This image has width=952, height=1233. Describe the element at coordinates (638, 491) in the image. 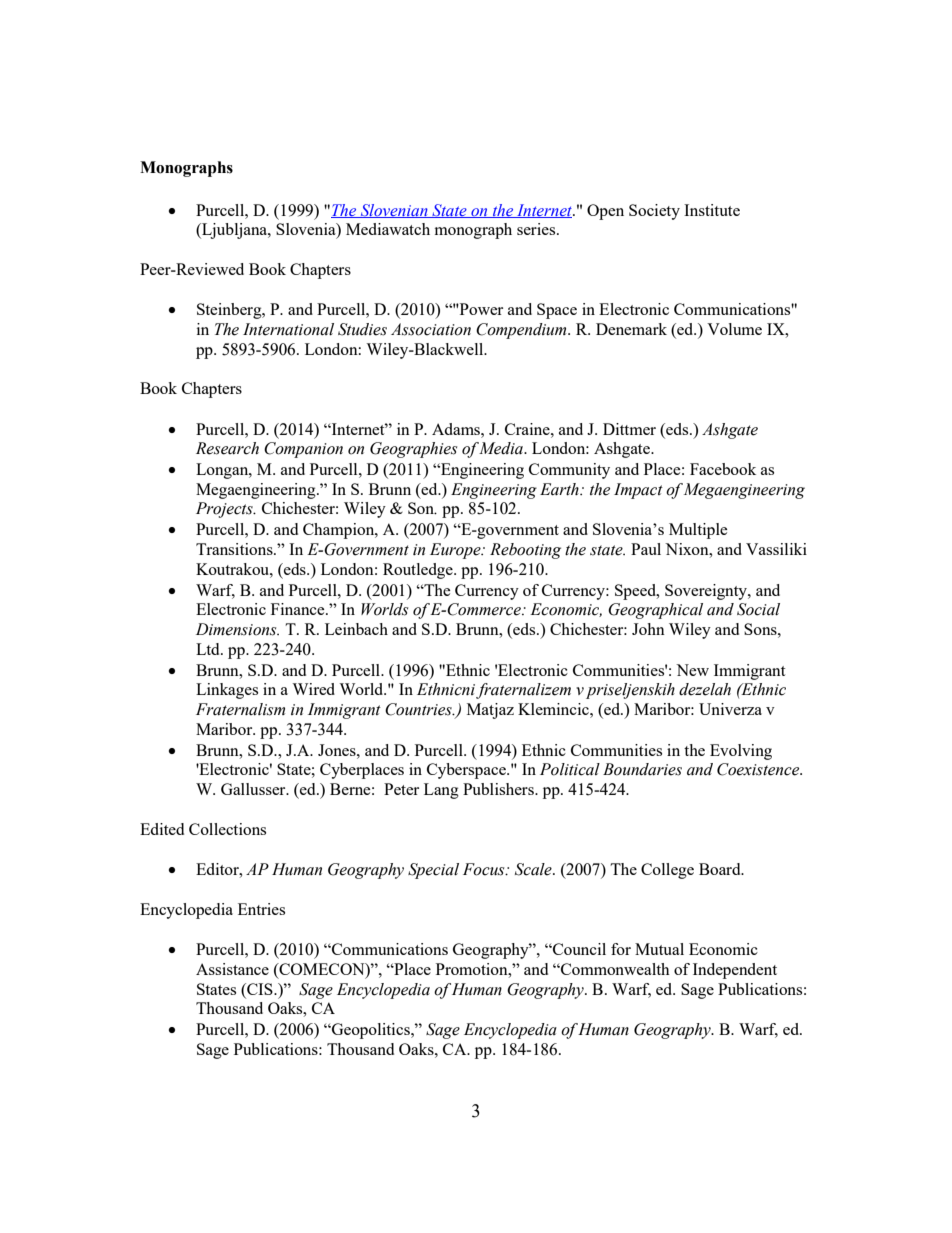

I see `Impact` at that location.
